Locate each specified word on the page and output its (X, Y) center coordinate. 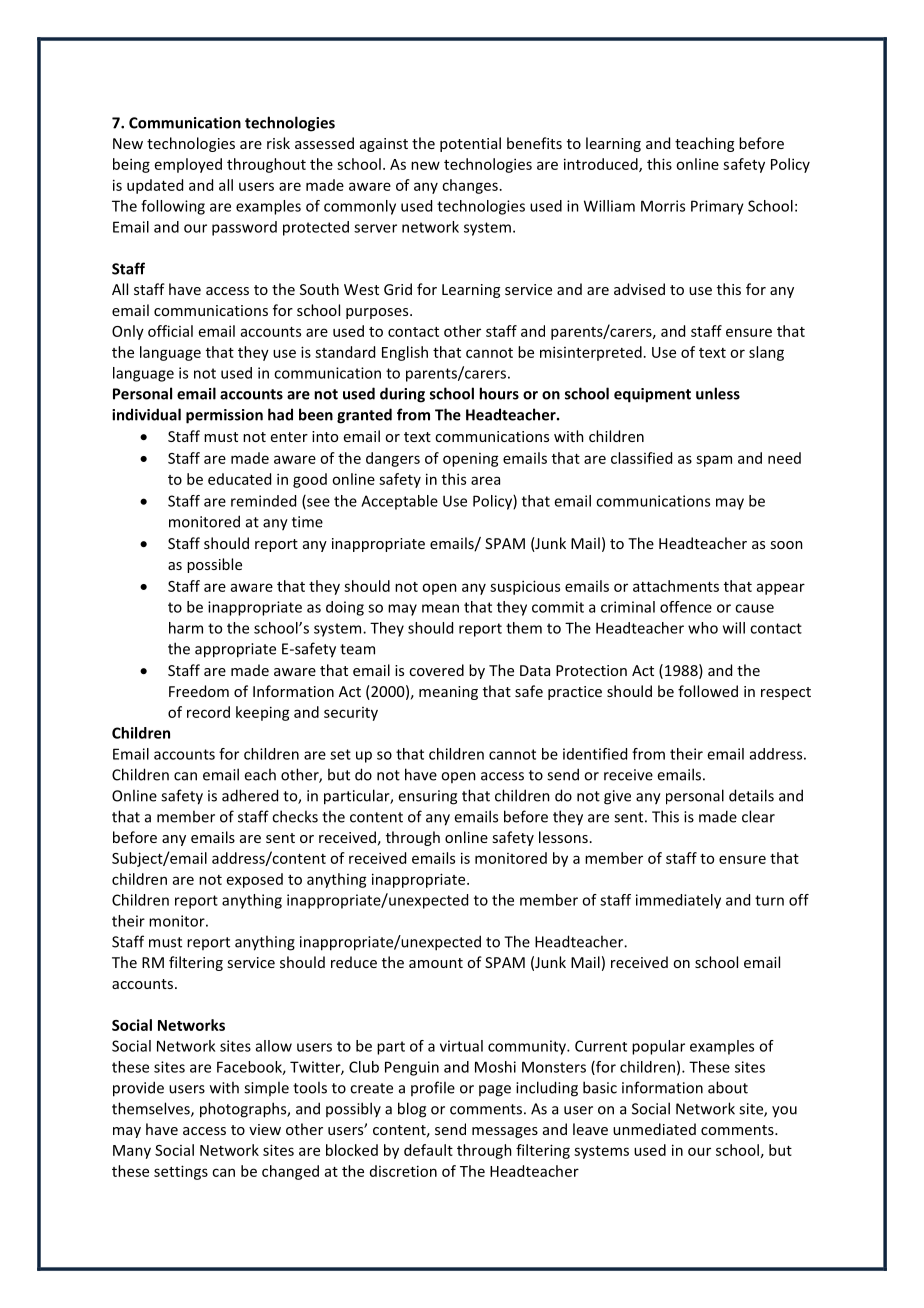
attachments (676, 586)
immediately (678, 901)
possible (214, 565)
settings (181, 1172)
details (751, 795)
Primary (717, 207)
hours (499, 393)
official (170, 331)
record (208, 712)
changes (470, 186)
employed (188, 165)
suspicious (525, 587)
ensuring (427, 797)
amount (436, 963)
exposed (255, 880)
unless (718, 393)
